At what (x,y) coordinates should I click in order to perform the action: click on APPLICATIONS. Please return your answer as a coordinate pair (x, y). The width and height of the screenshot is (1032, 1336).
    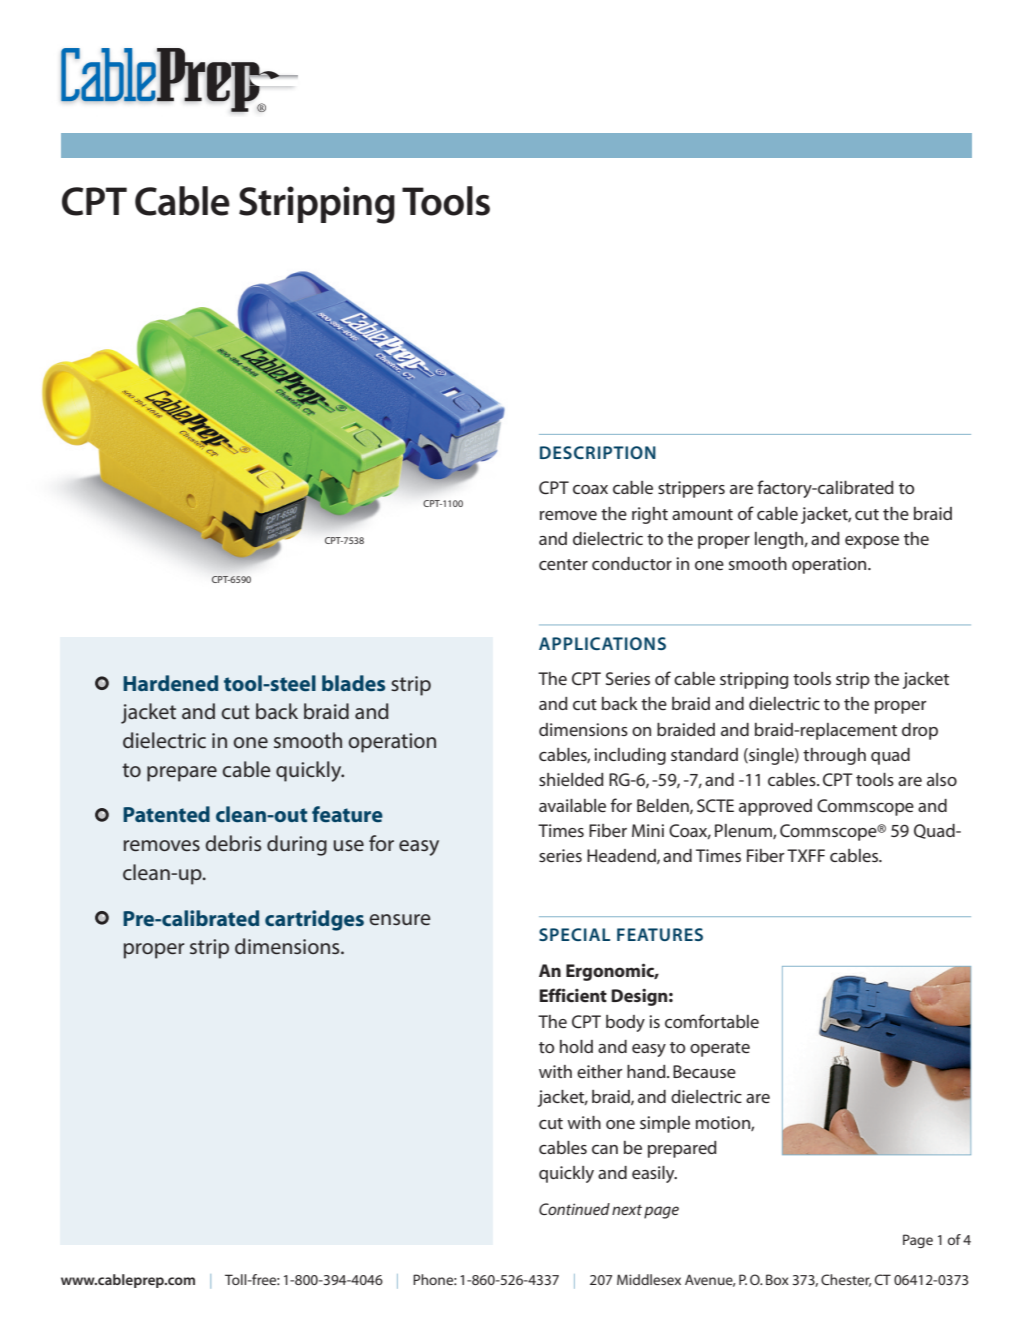
    Looking at the image, I should click on (602, 643).
